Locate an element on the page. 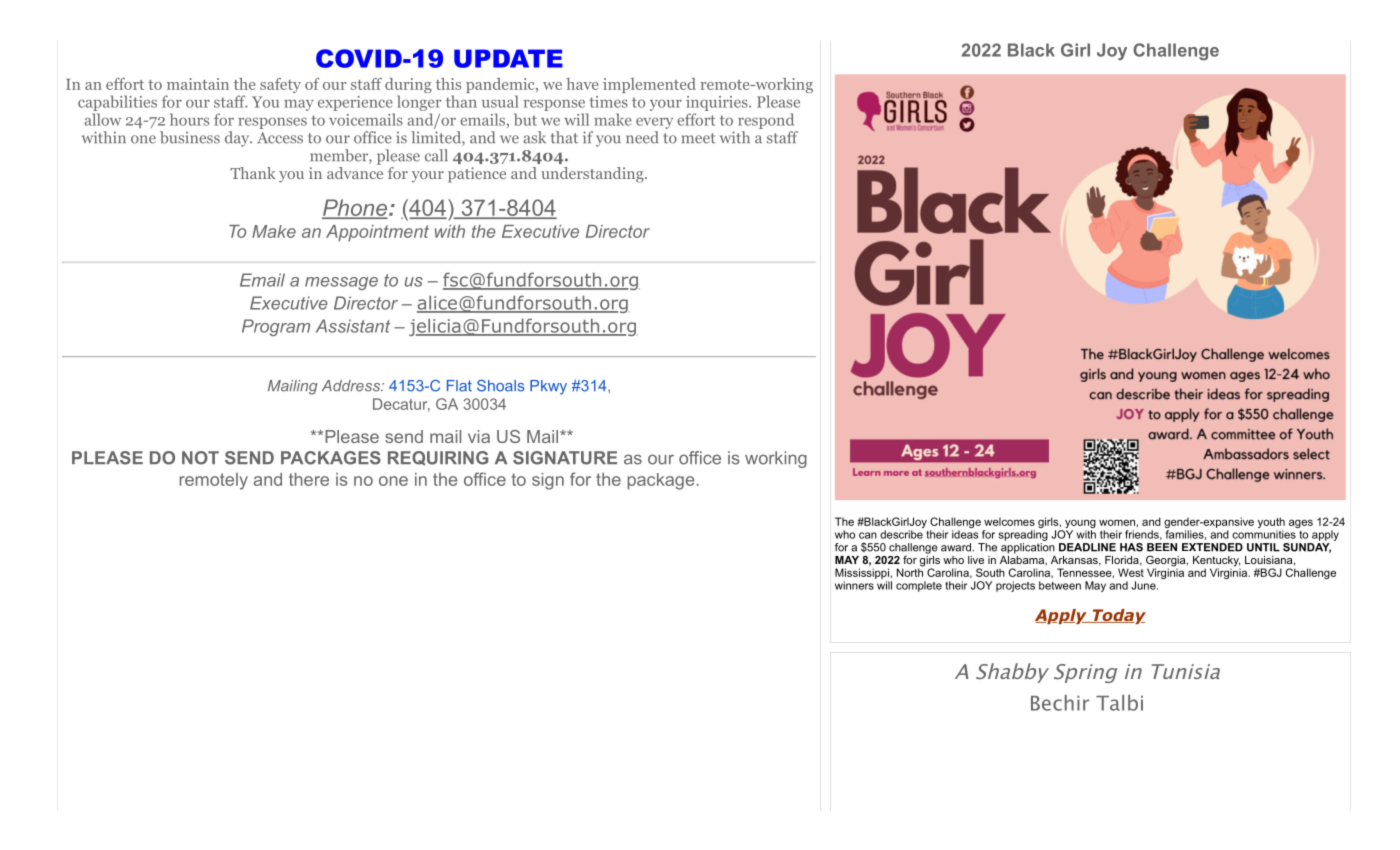 This document has width=1400, height=850. Program is located at coordinates (276, 327).
